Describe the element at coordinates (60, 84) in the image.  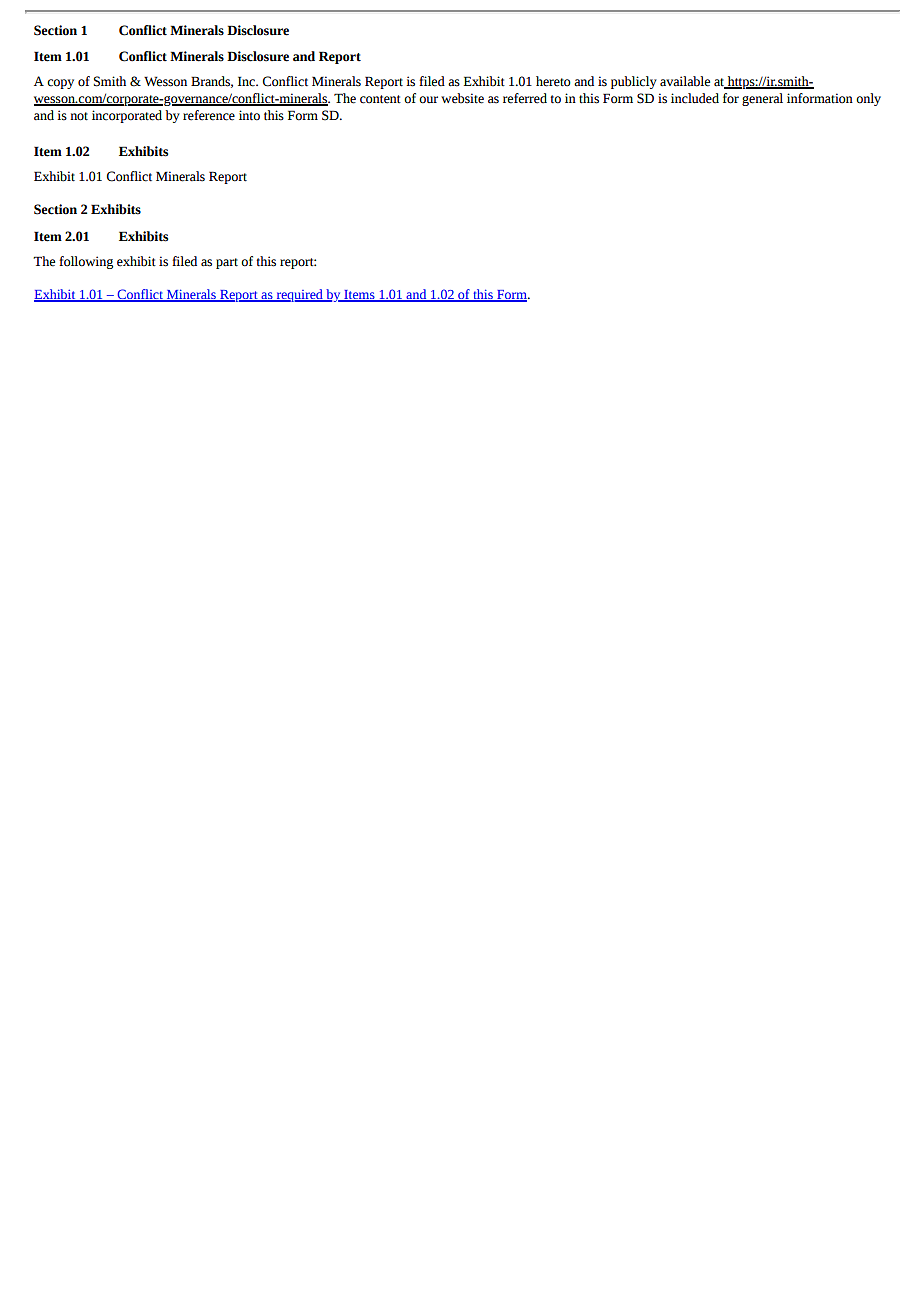
I see `copy` at that location.
